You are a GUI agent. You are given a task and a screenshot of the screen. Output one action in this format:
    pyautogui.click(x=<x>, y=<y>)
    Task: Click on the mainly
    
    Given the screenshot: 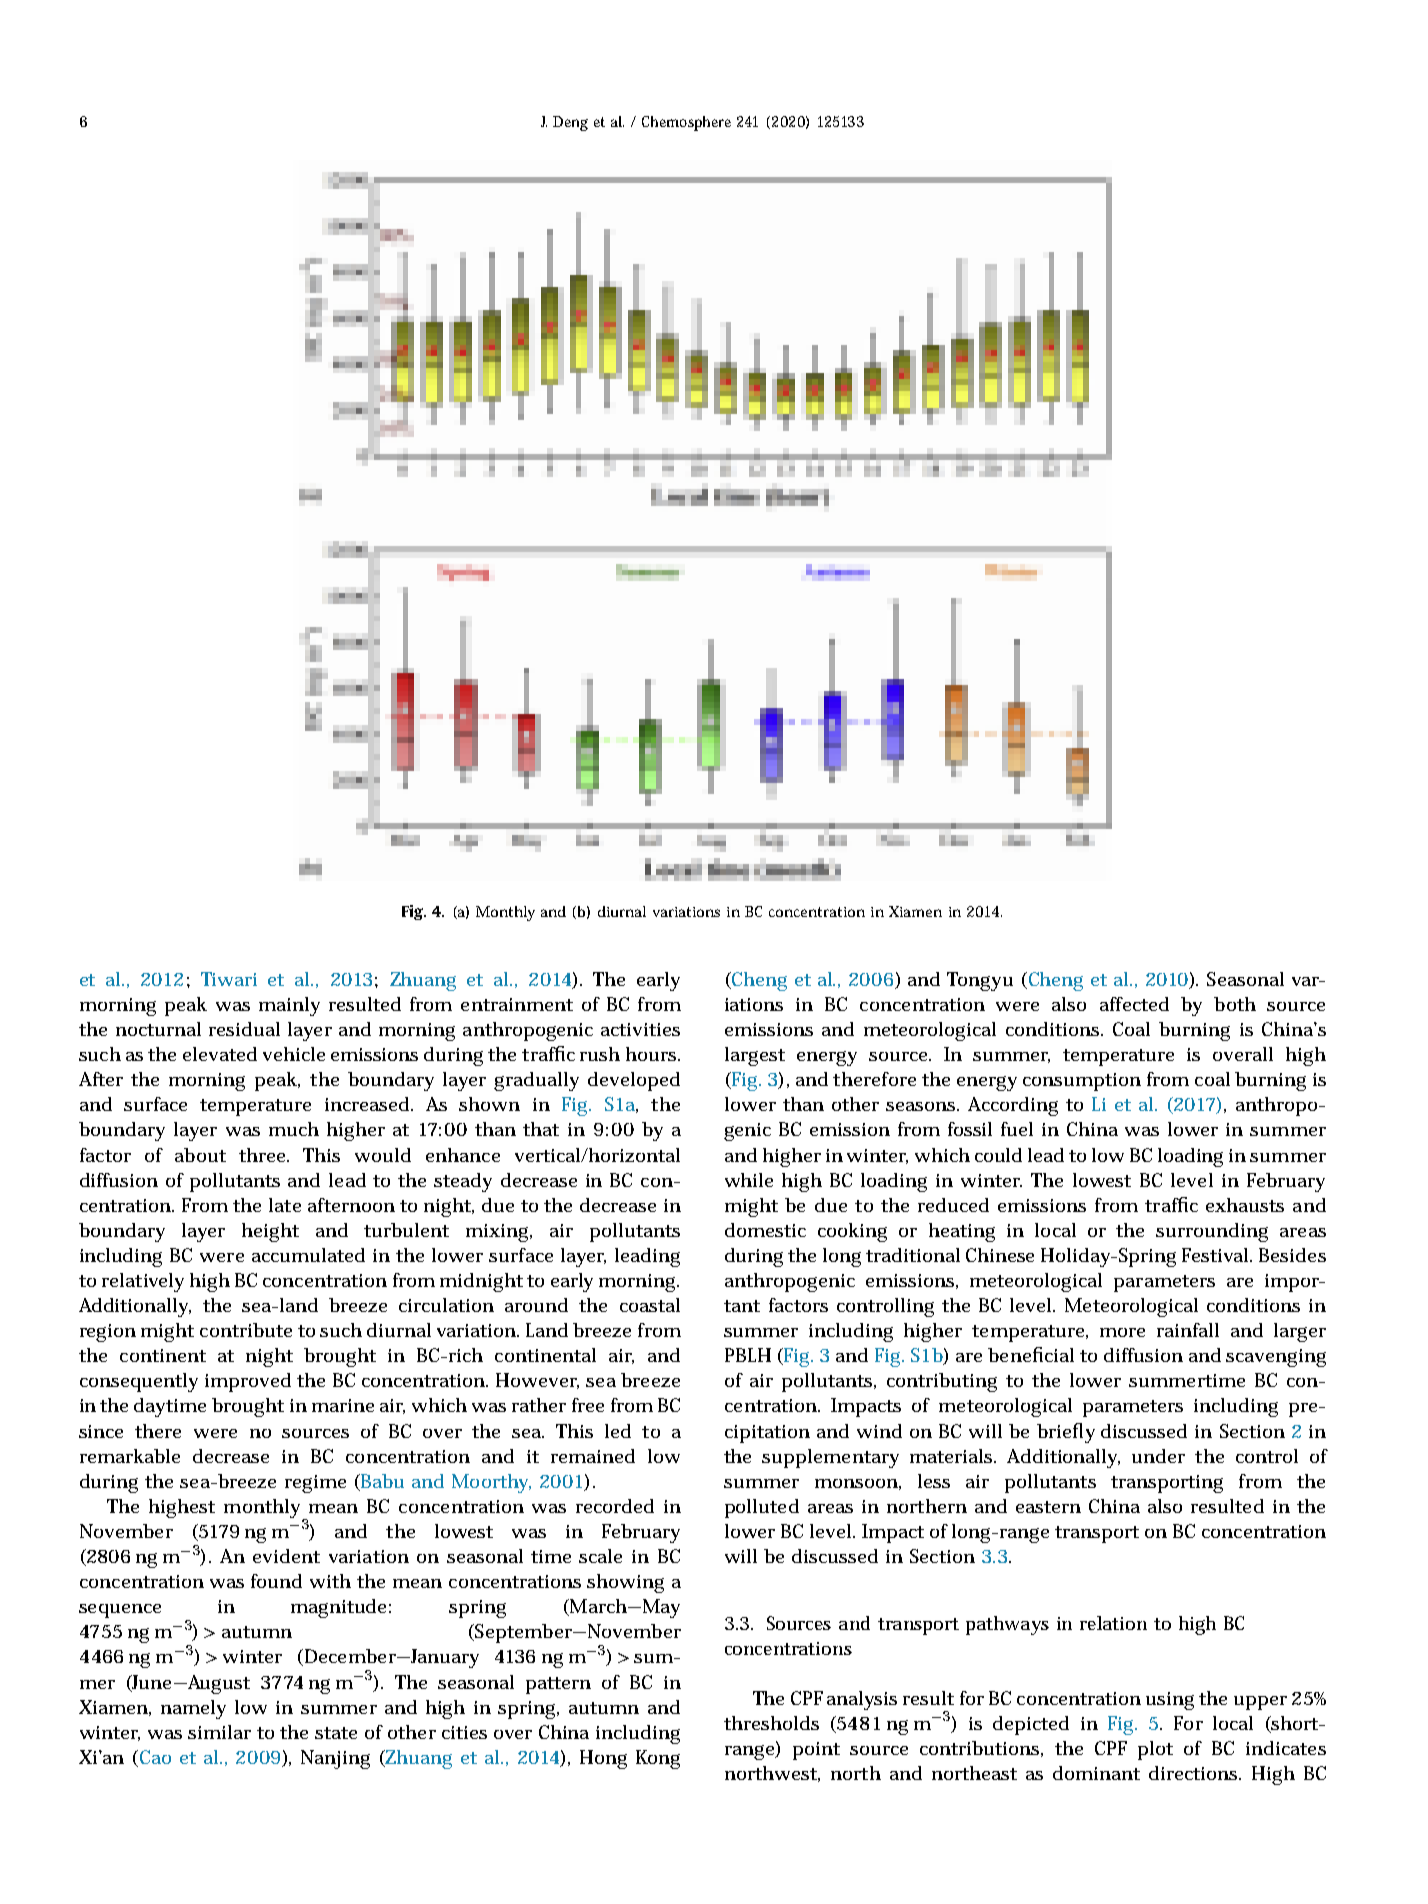 What is the action you would take?
    pyautogui.click(x=289, y=1006)
